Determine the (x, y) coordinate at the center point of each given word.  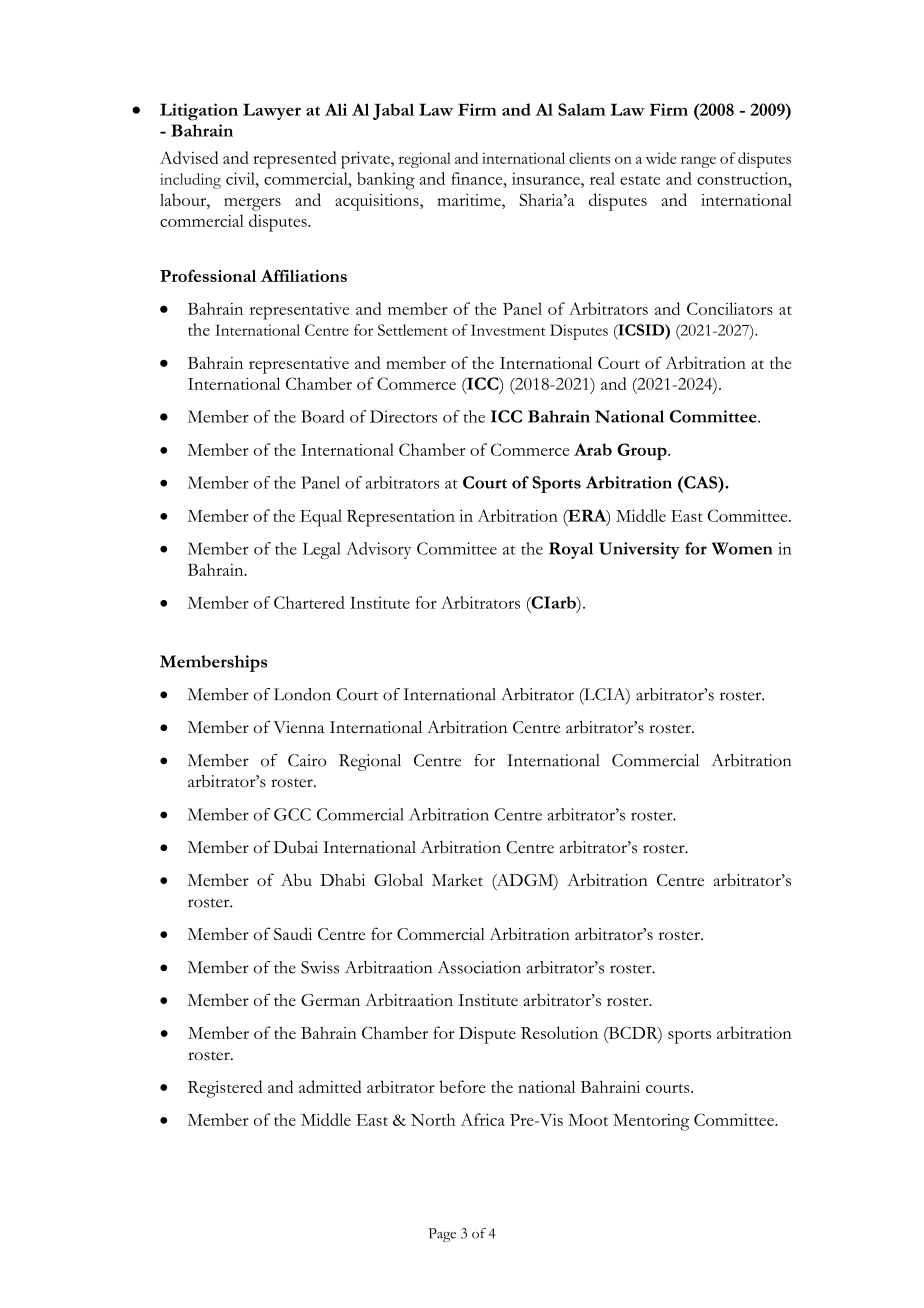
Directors (403, 416)
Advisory (378, 550)
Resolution (559, 1032)
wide (661, 158)
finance (478, 178)
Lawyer (272, 111)
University (639, 550)
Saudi (293, 933)
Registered (225, 1089)
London (302, 694)
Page (442, 1235)
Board (323, 416)
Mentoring (651, 1122)
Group (643, 451)
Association (479, 967)
